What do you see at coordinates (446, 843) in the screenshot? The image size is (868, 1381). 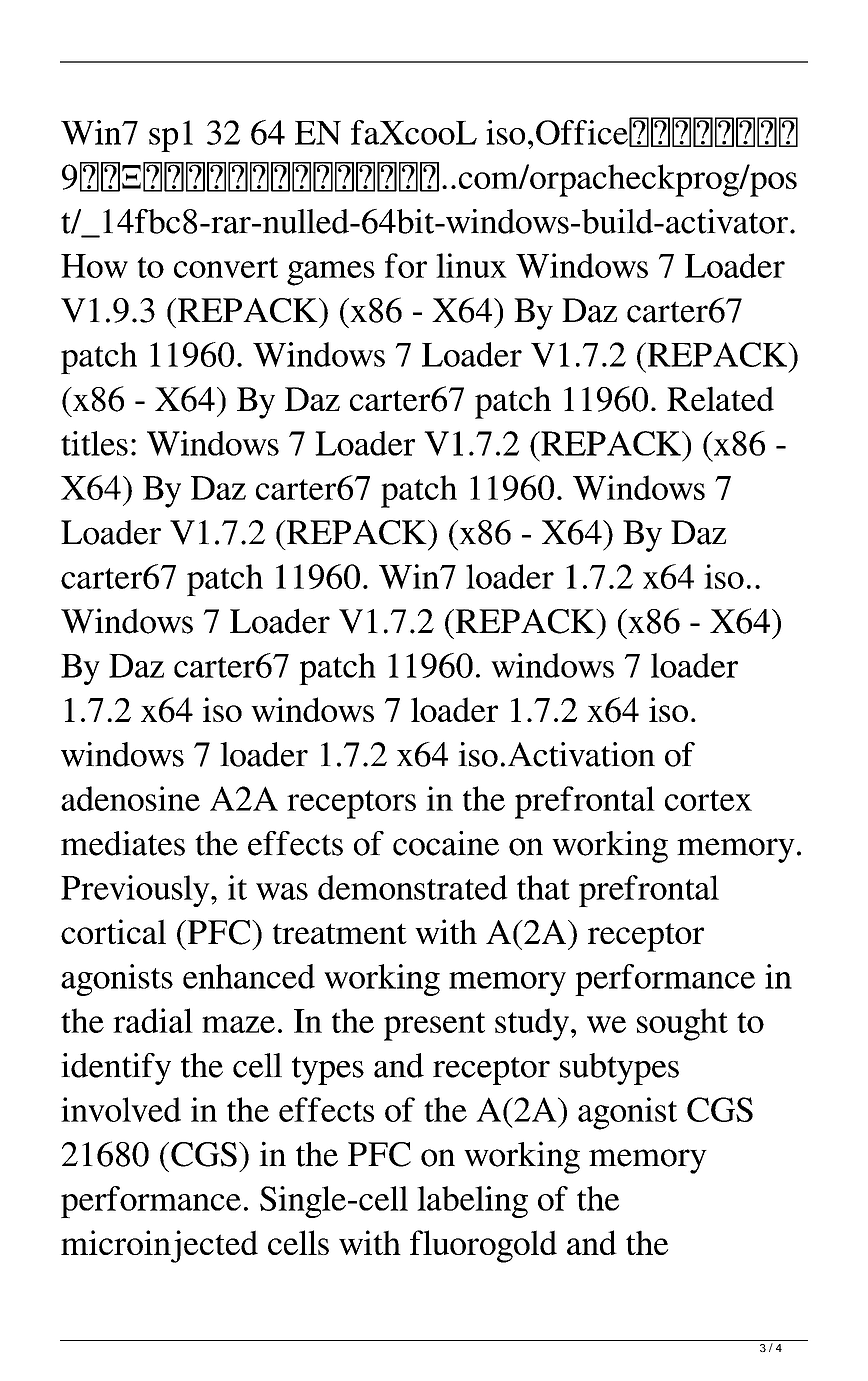 I see `cocaine` at bounding box center [446, 843].
